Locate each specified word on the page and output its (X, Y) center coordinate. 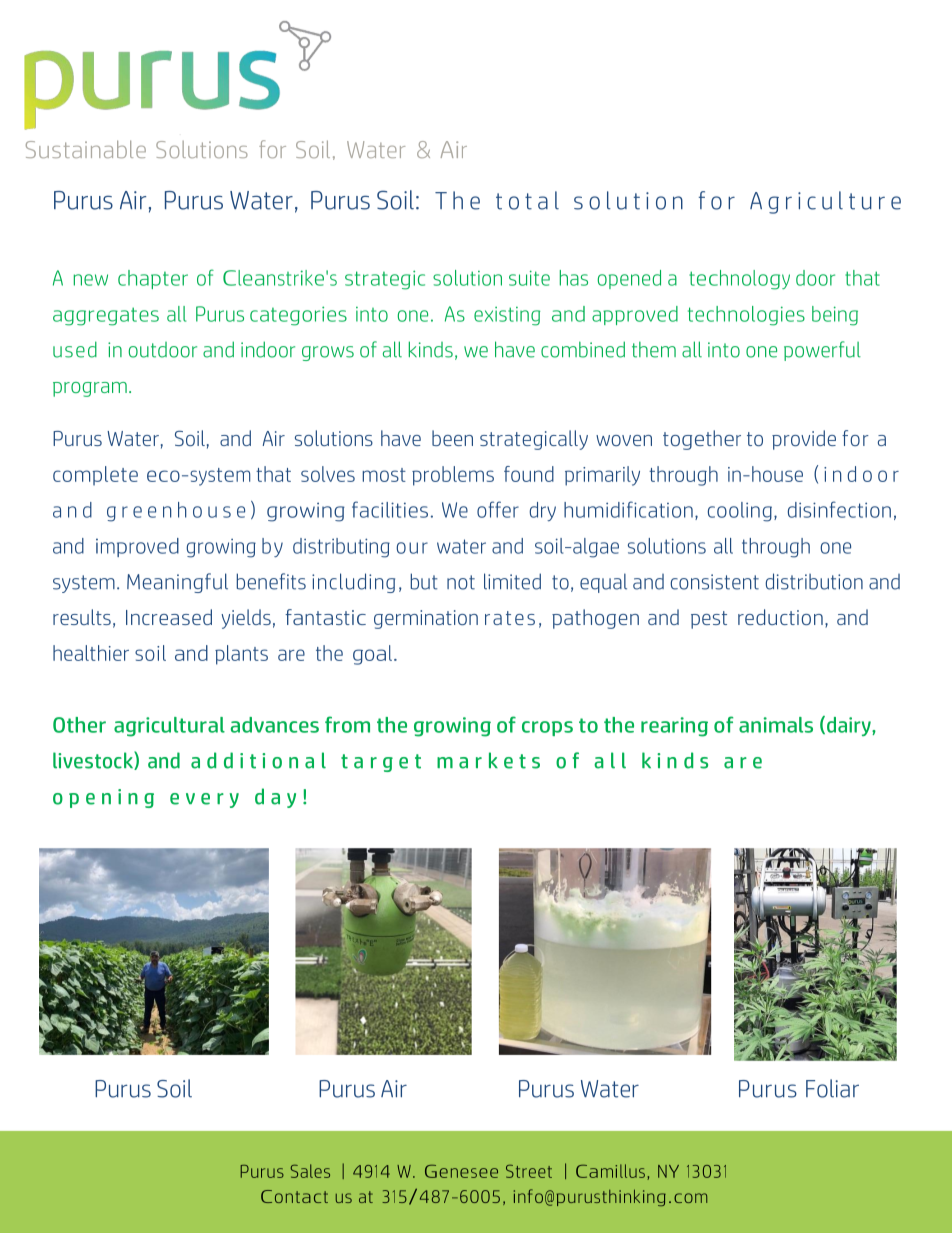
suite (529, 278)
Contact (294, 1196)
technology (739, 280)
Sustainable (86, 149)
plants (241, 655)
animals (776, 725)
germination (426, 619)
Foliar (832, 1088)
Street (529, 1171)
